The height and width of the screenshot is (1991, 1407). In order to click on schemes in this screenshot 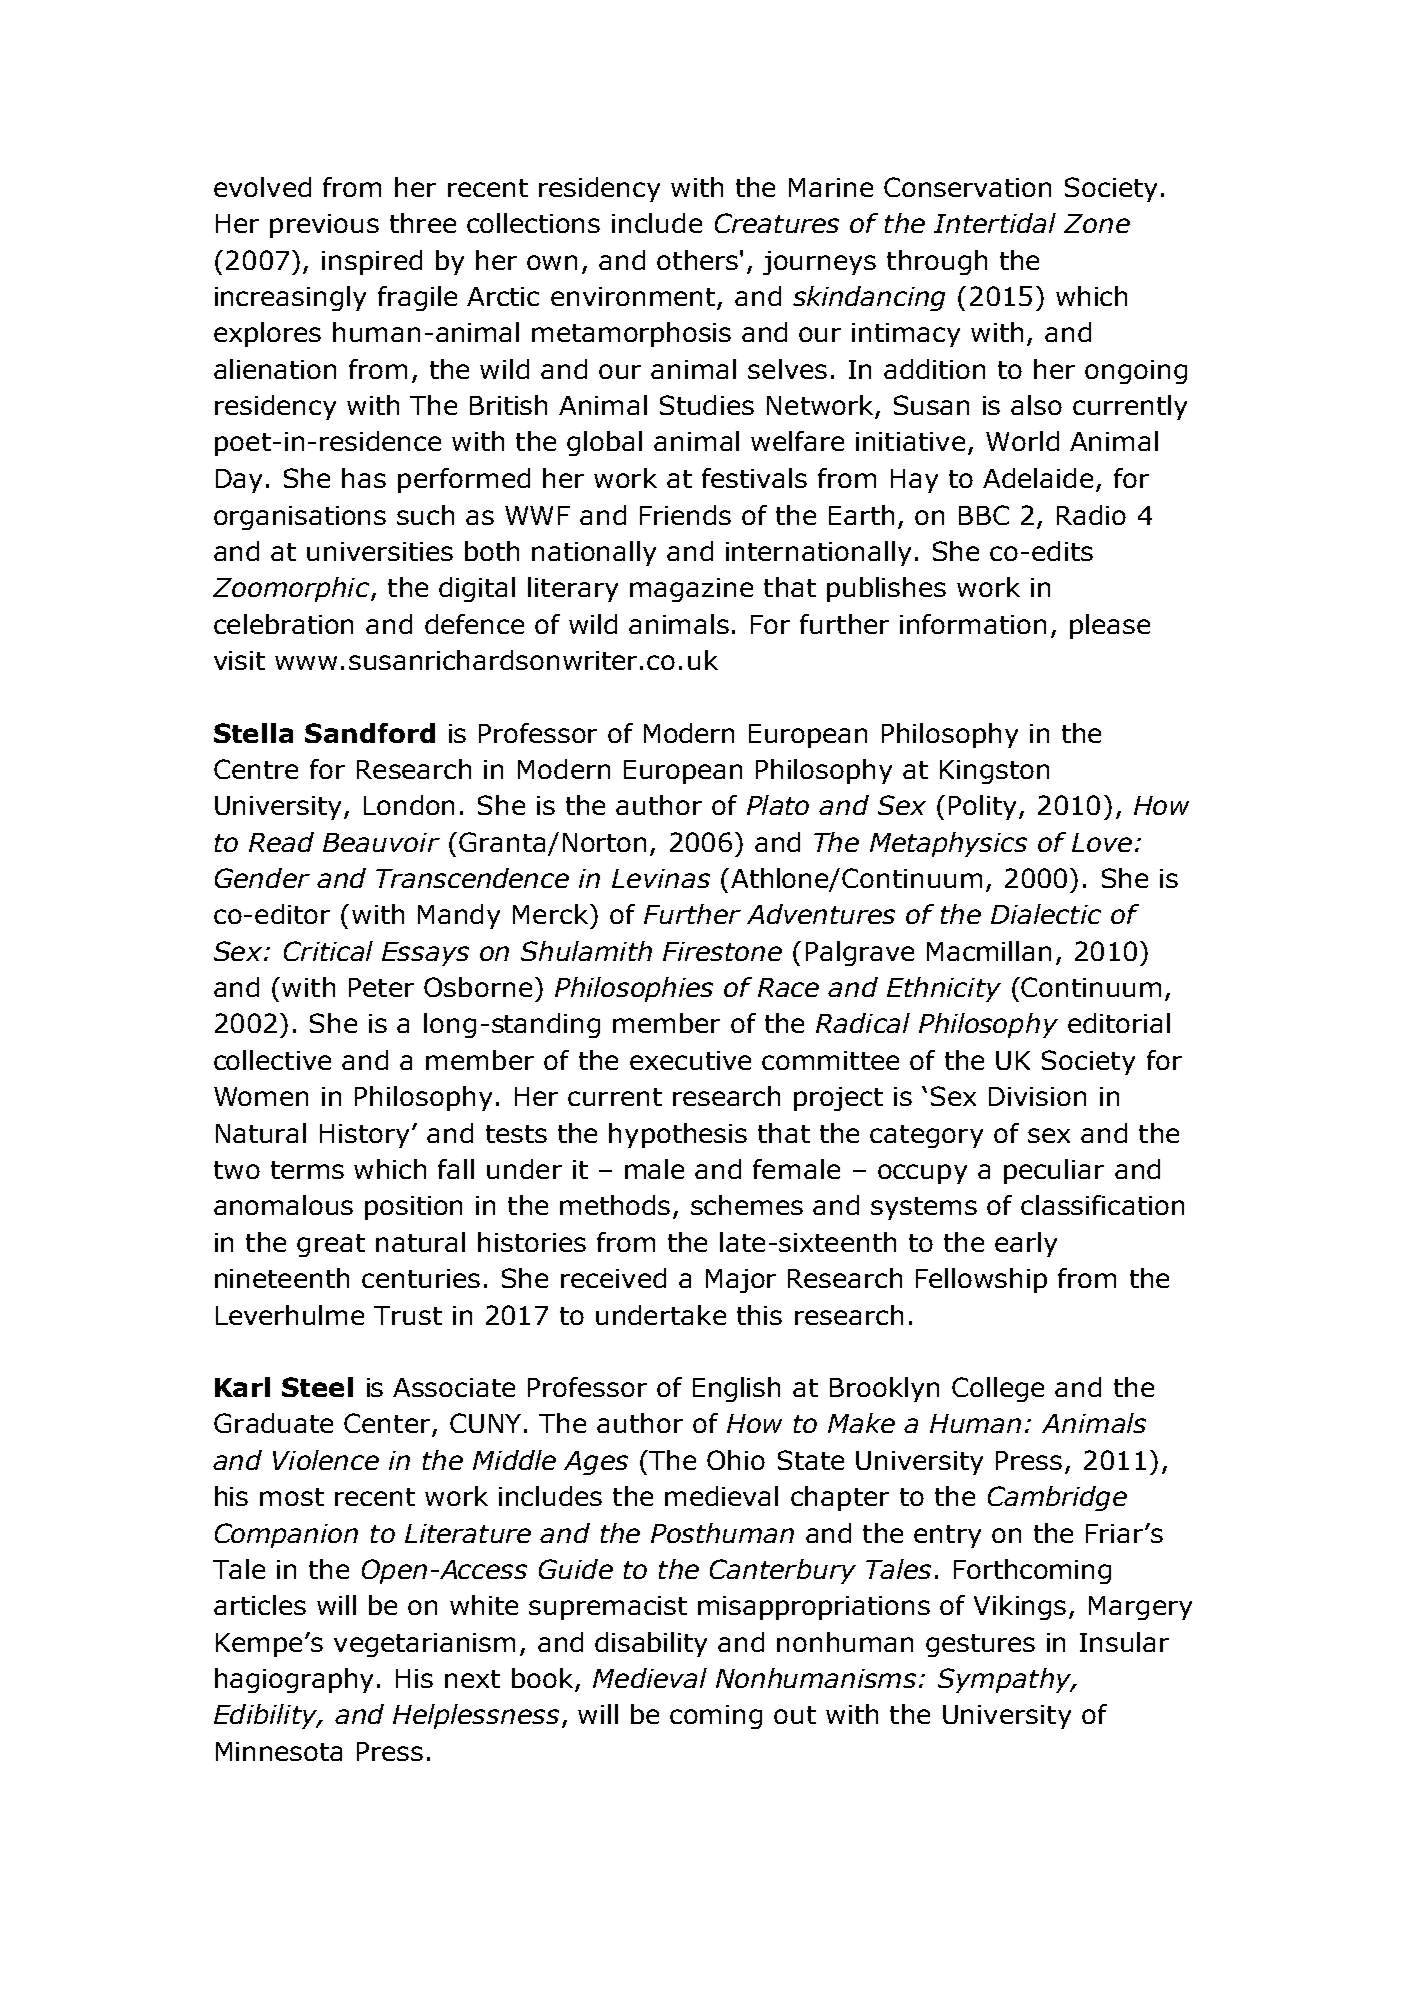, I will do `click(747, 1205)`.
